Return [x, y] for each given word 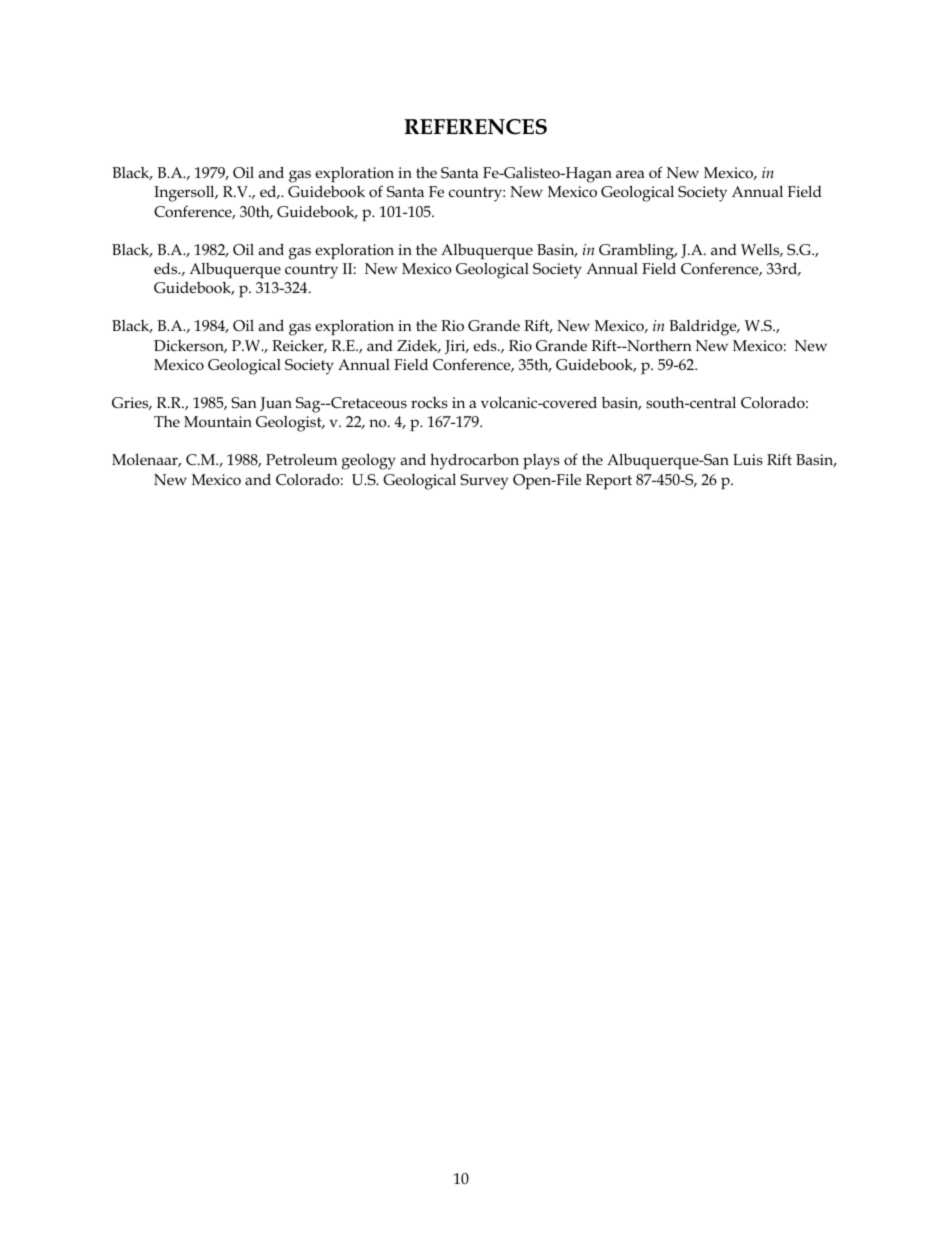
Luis [748, 459]
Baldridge [704, 327]
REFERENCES [475, 127]
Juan [276, 404]
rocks [429, 403]
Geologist [290, 424]
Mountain [218, 422]
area [630, 174]
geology [369, 461]
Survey [484, 482]
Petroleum [301, 459]
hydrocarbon [474, 461]
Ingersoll [185, 193]
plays [541, 462]
